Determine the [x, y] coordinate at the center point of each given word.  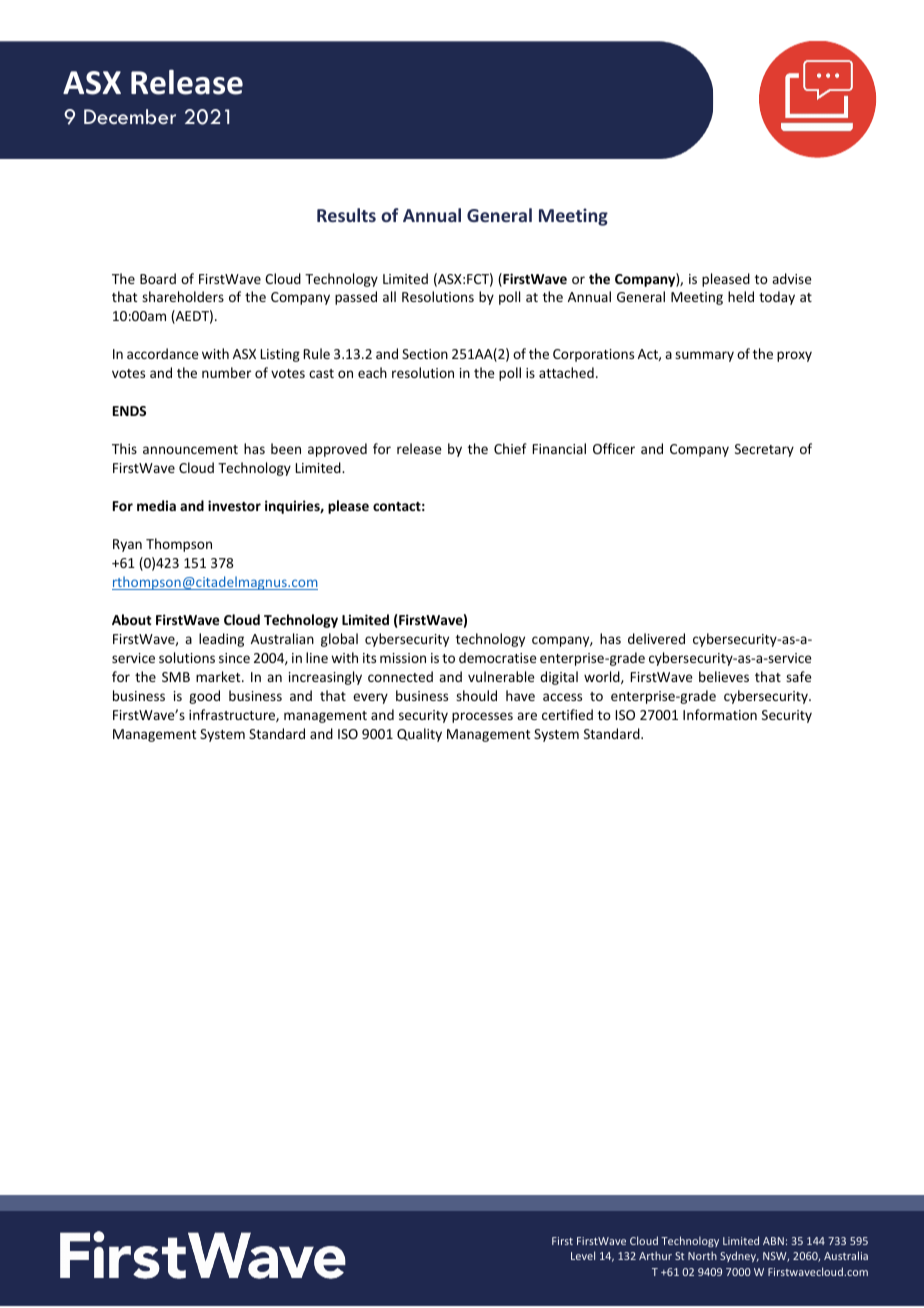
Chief [510, 448]
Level [583, 1255]
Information [720, 714]
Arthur [655, 1255]
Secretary [764, 450]
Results [346, 215]
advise [792, 278]
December [130, 117]
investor [234, 505]
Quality [419, 735]
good [204, 697]
